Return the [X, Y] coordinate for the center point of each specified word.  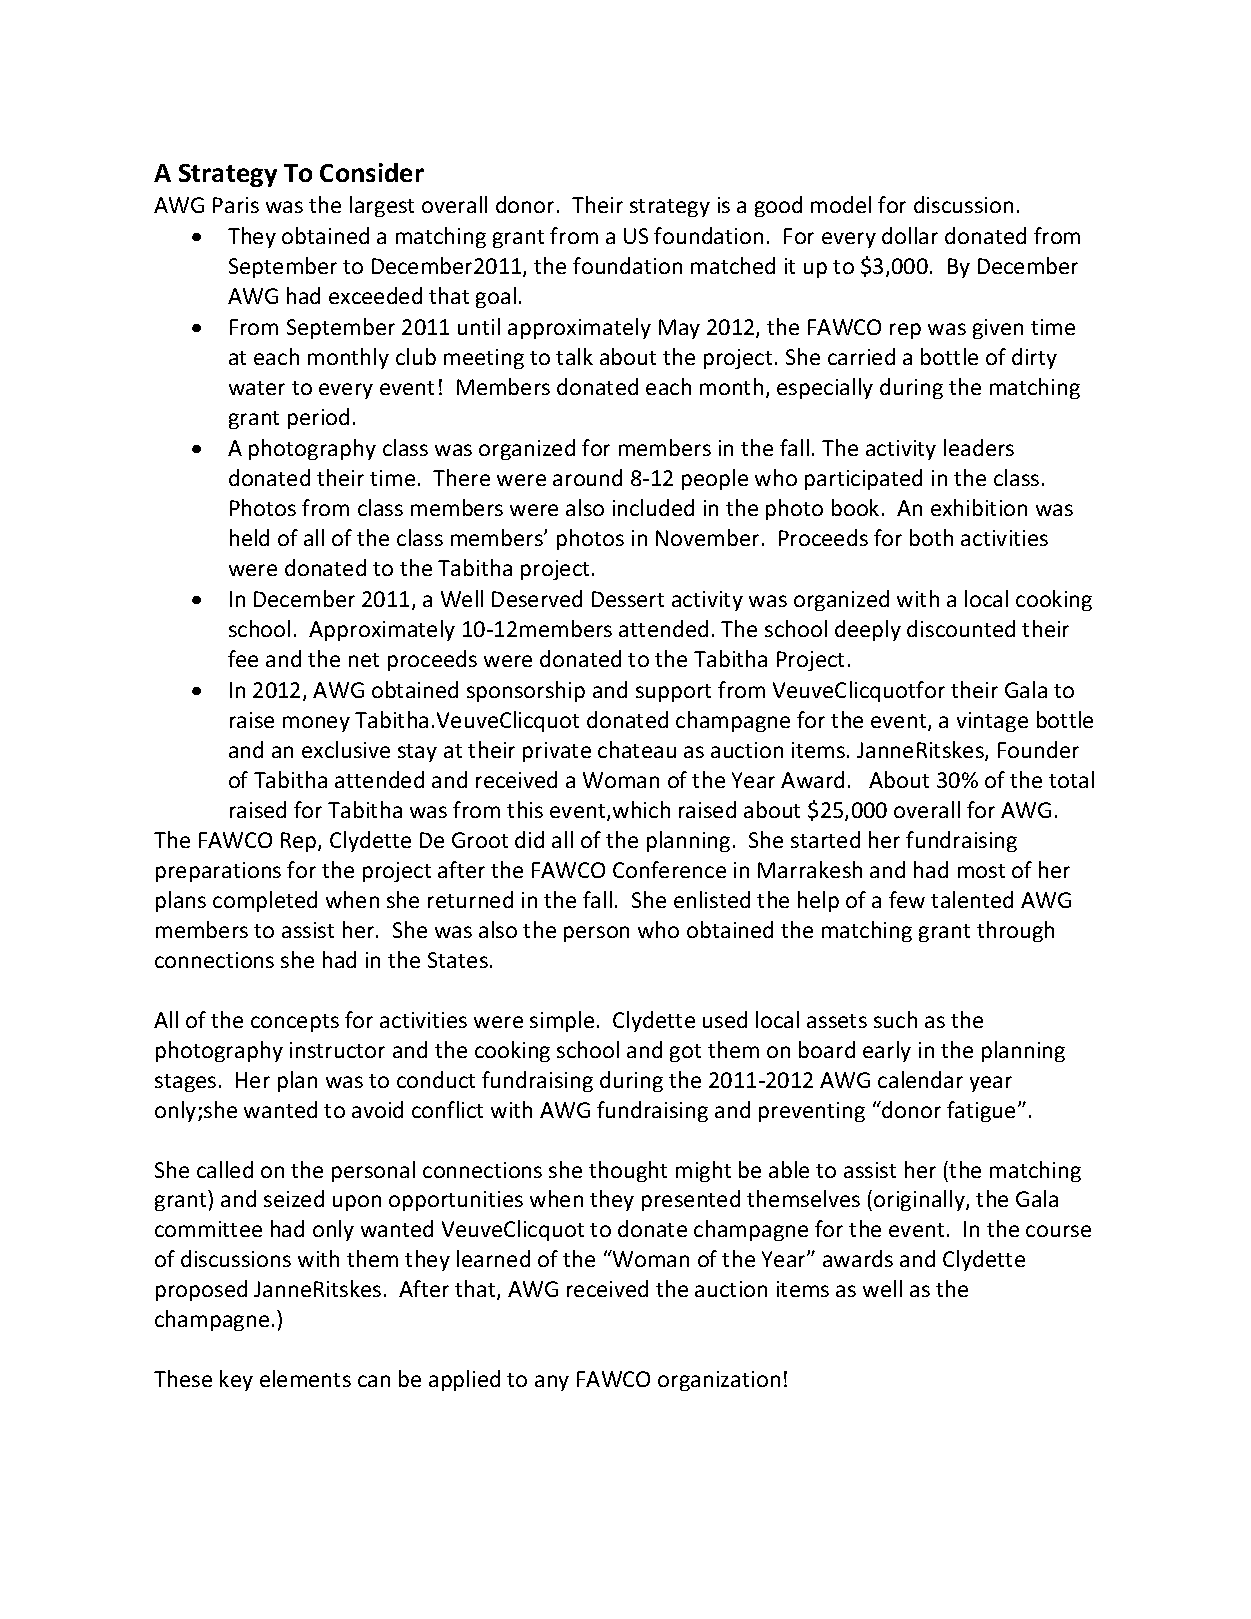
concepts [295, 1023]
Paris [236, 205]
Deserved [537, 598]
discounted [961, 628]
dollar [910, 235]
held [249, 537]
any [552, 1383]
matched [733, 265]
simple [562, 1021]
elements [305, 1378]
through [1015, 931]
